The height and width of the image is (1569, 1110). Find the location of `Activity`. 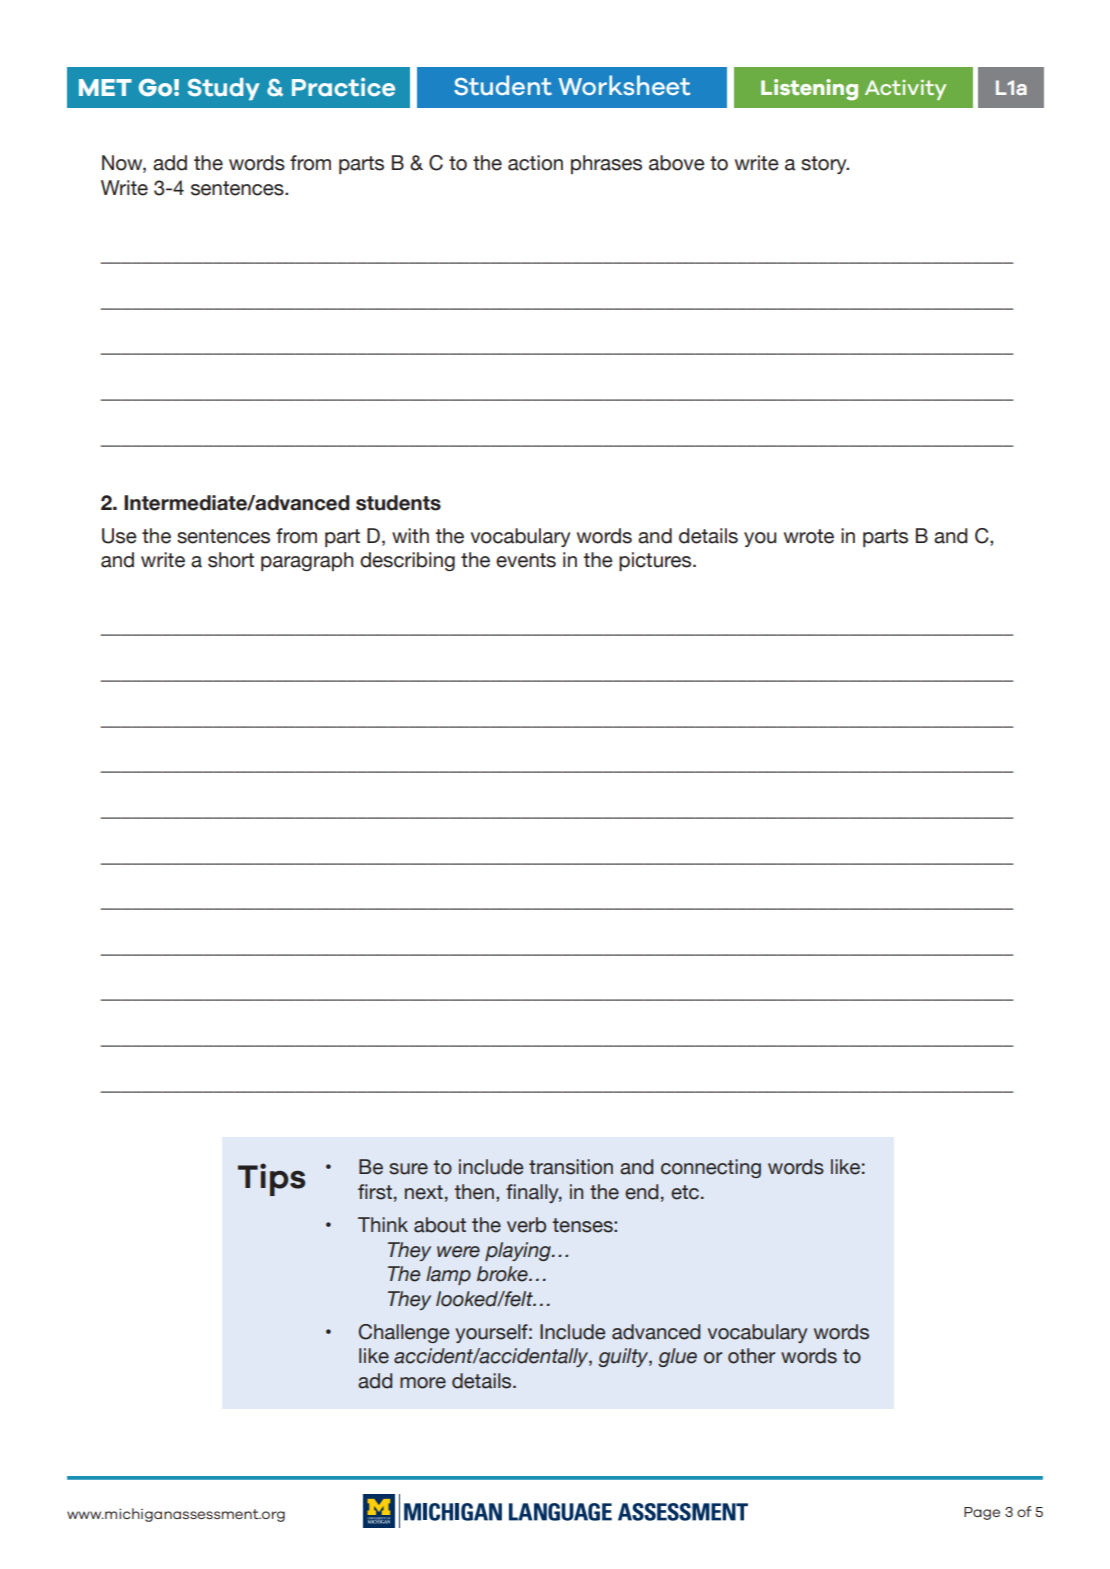

Activity is located at coordinates (905, 90).
